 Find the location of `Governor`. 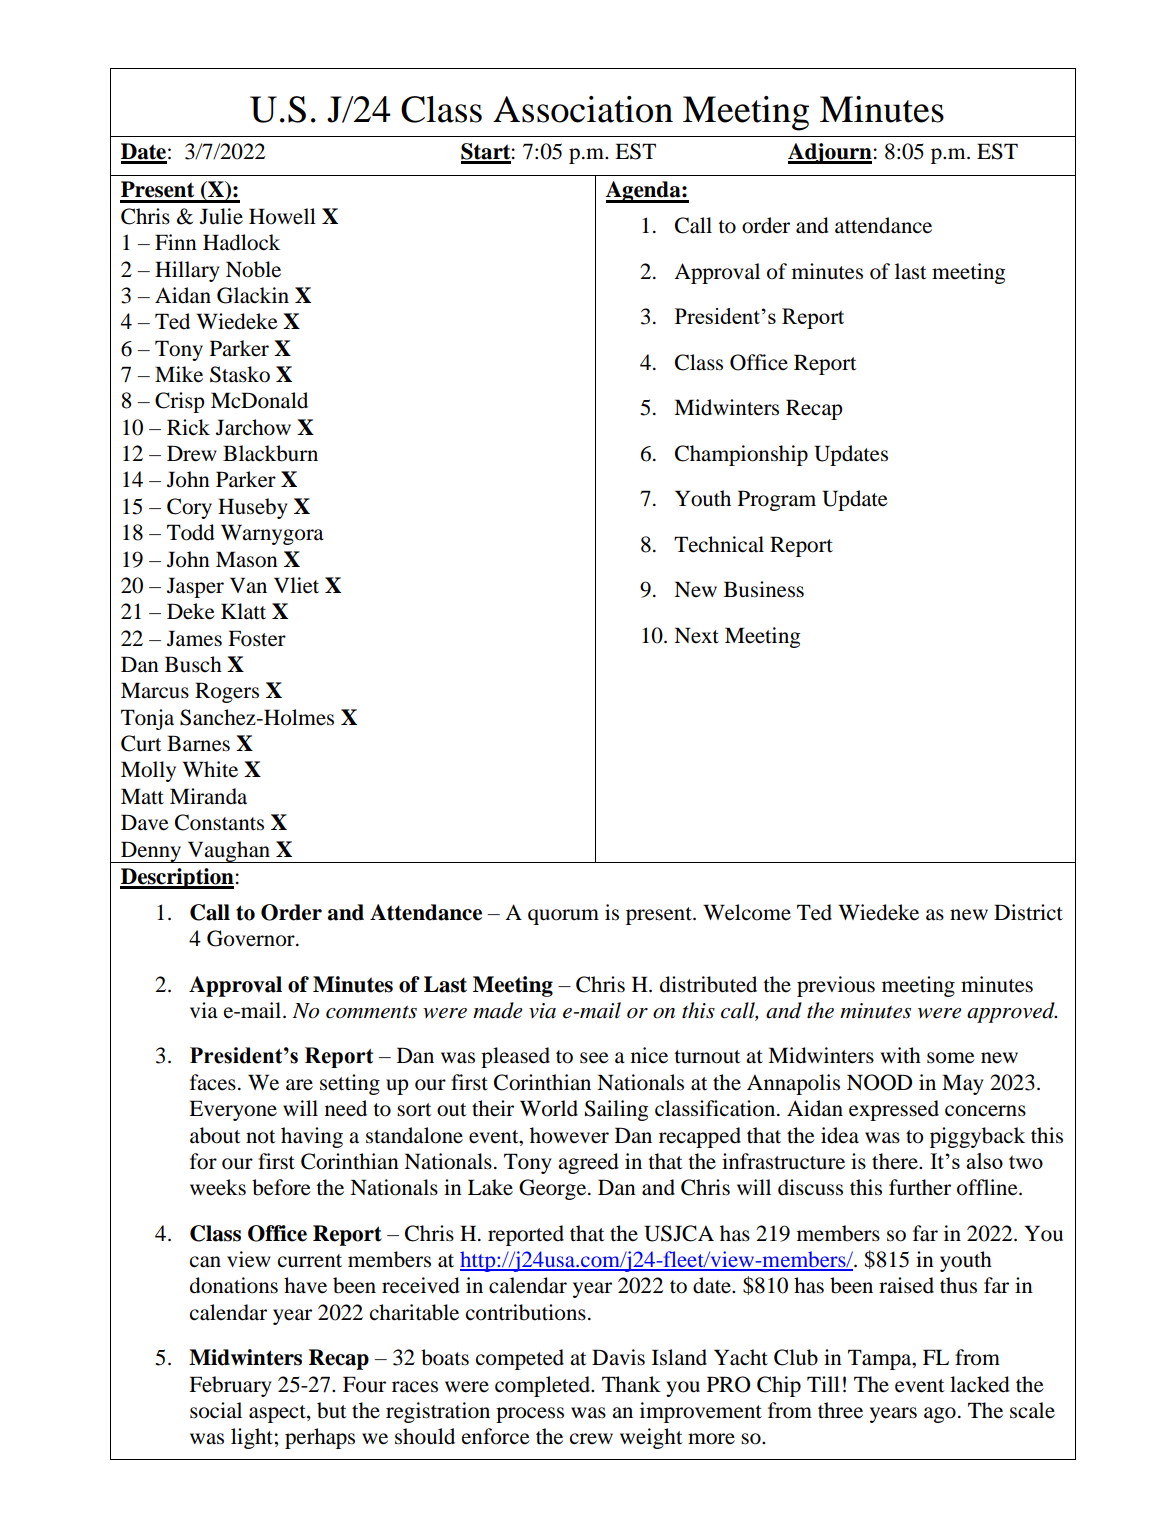

Governor is located at coordinates (252, 938).
